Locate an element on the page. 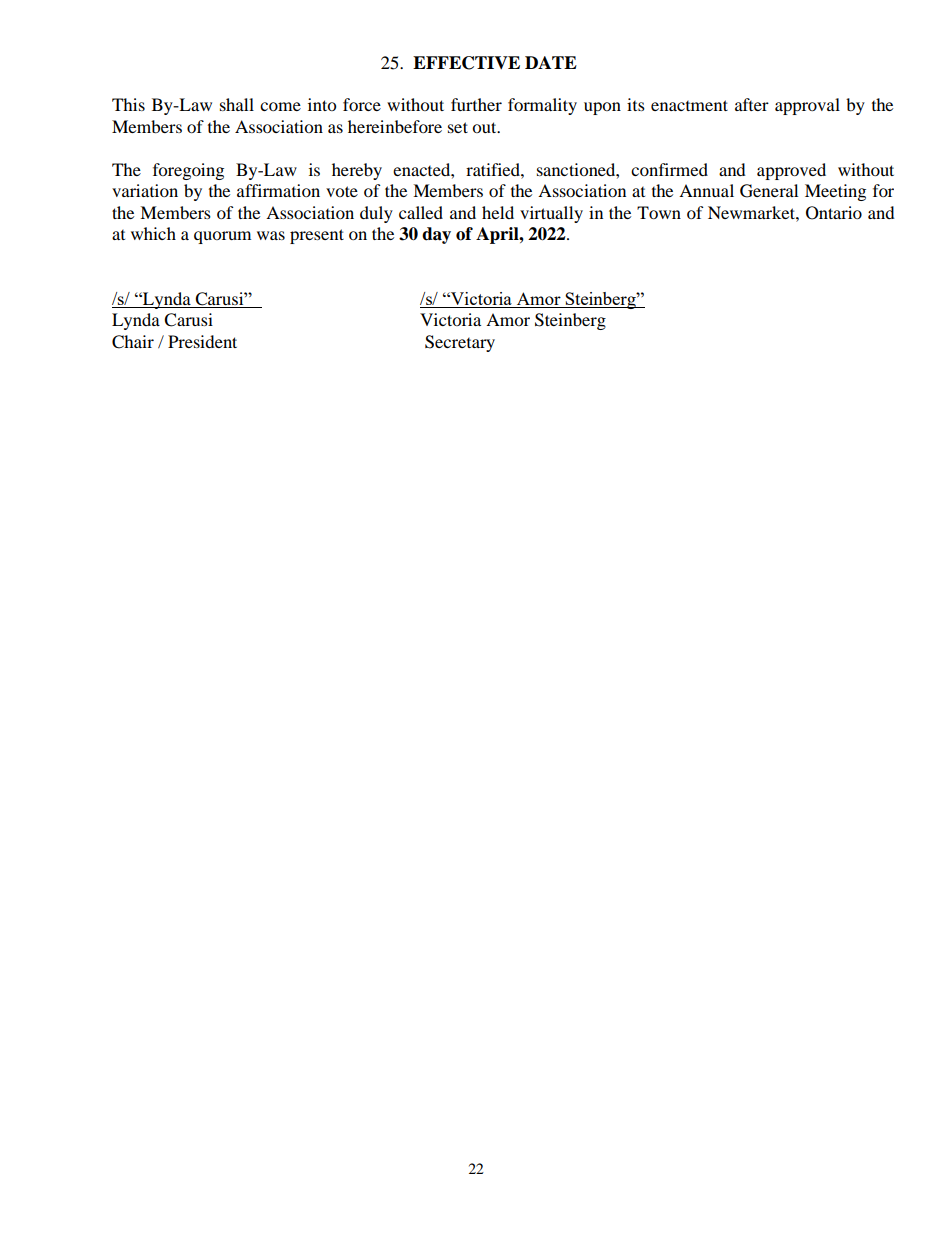 This page has height=1233, width=952. shall is located at coordinates (237, 104).
